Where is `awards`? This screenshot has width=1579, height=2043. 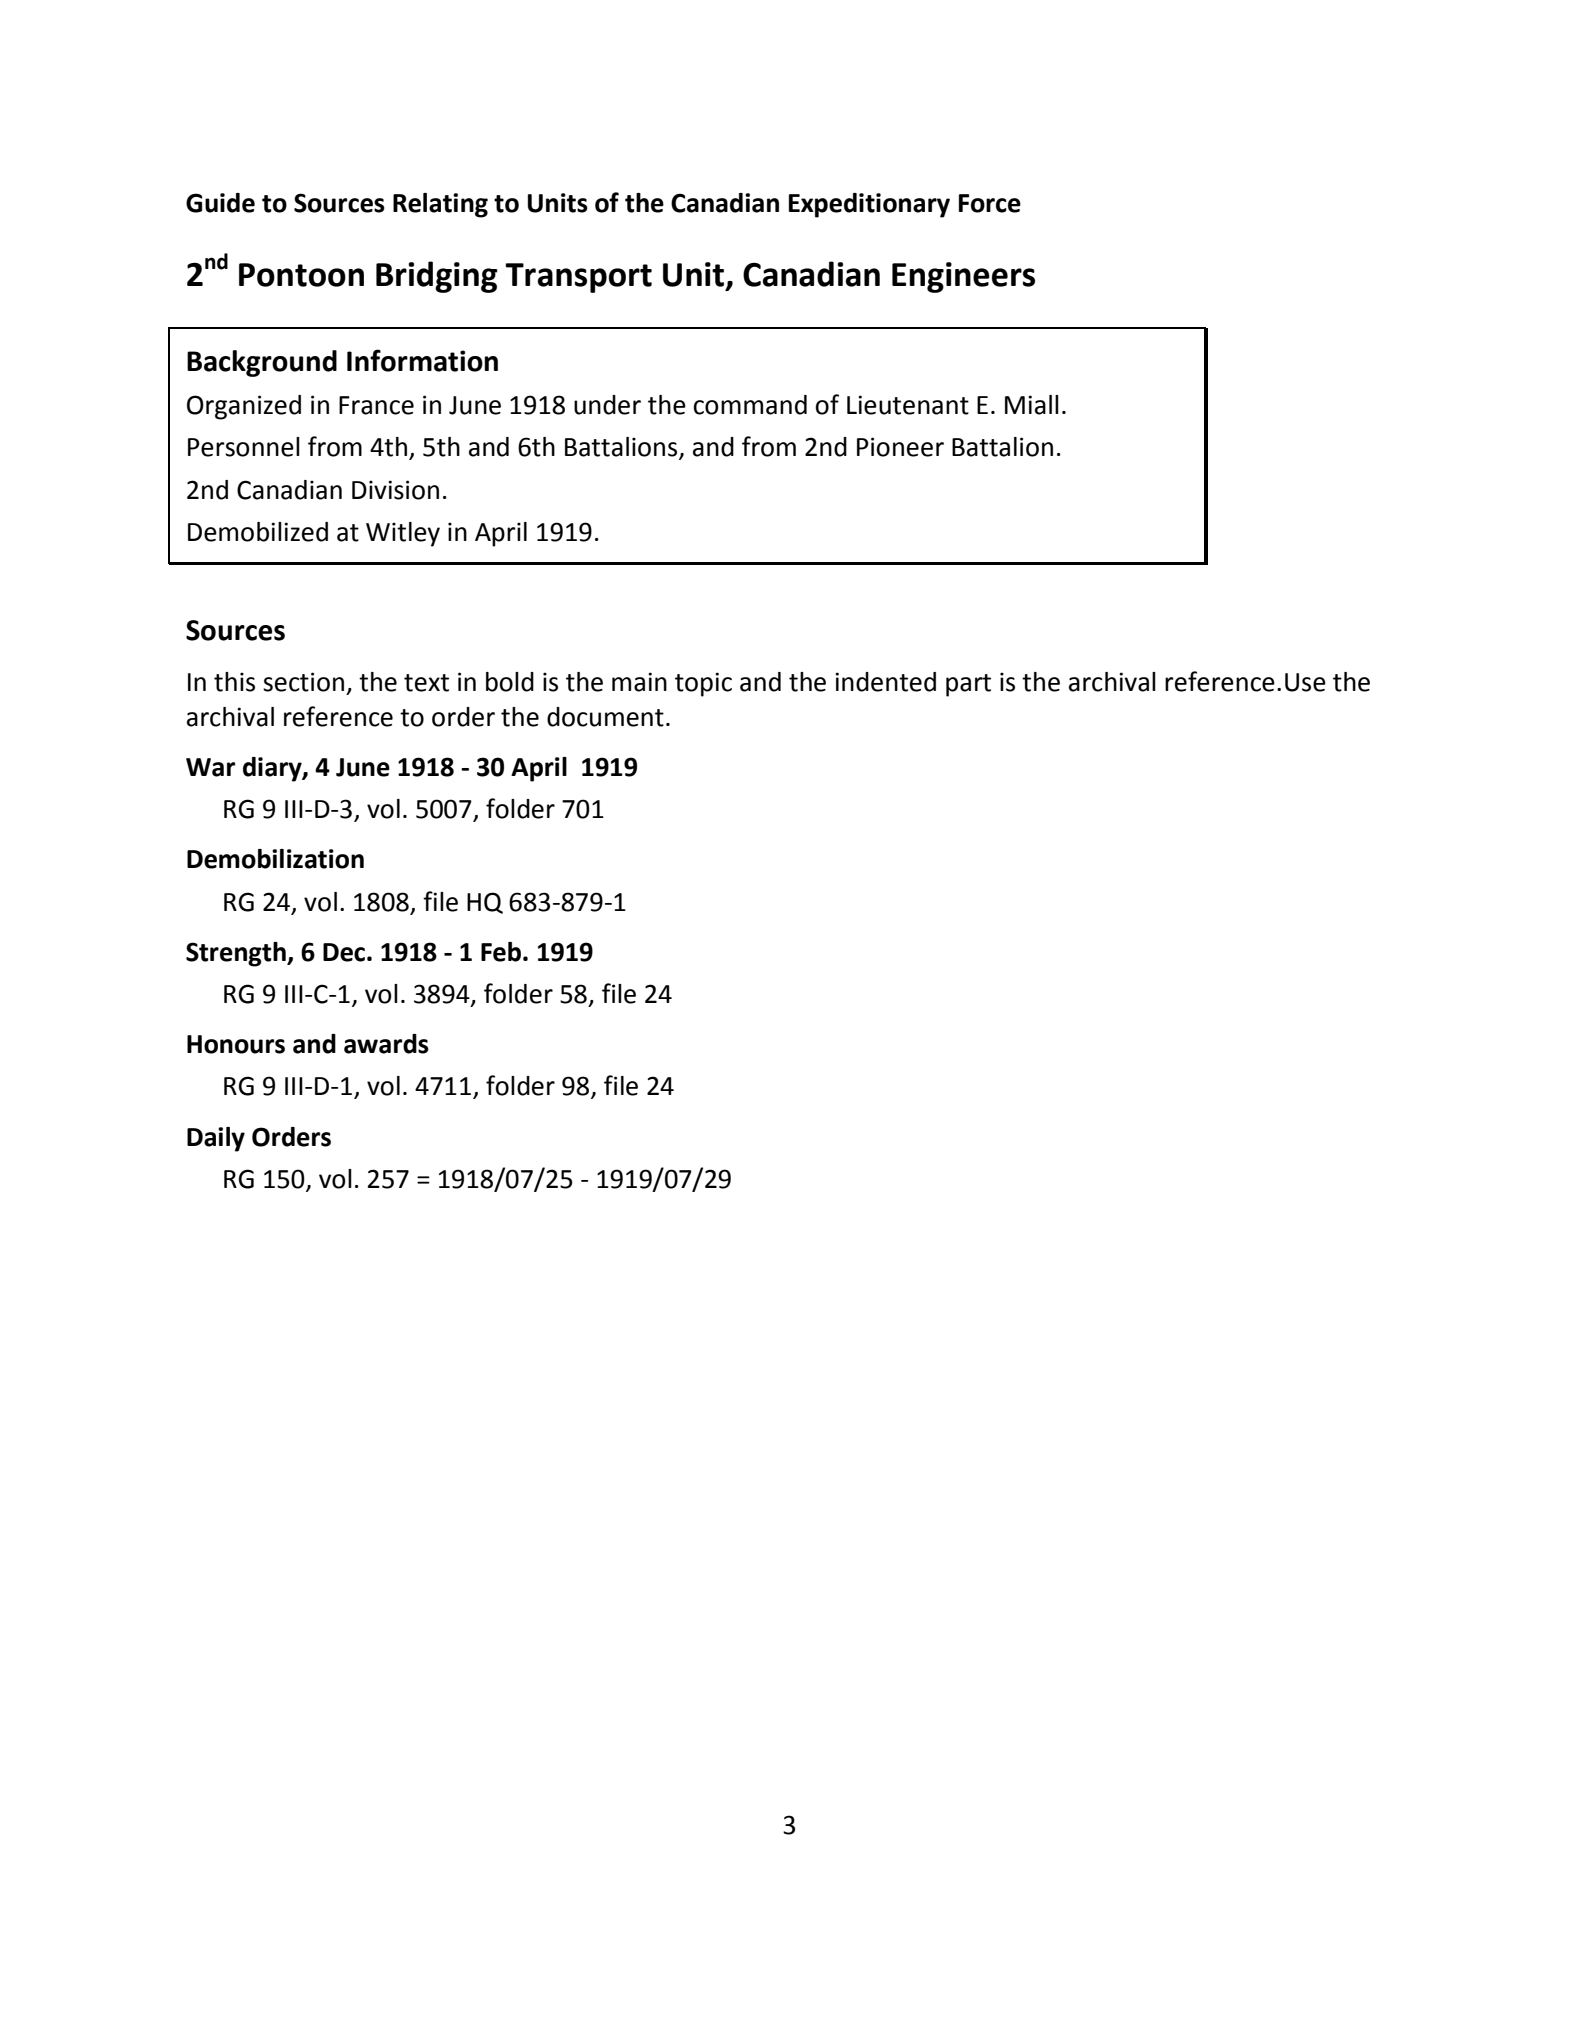
awards is located at coordinates (386, 1044).
